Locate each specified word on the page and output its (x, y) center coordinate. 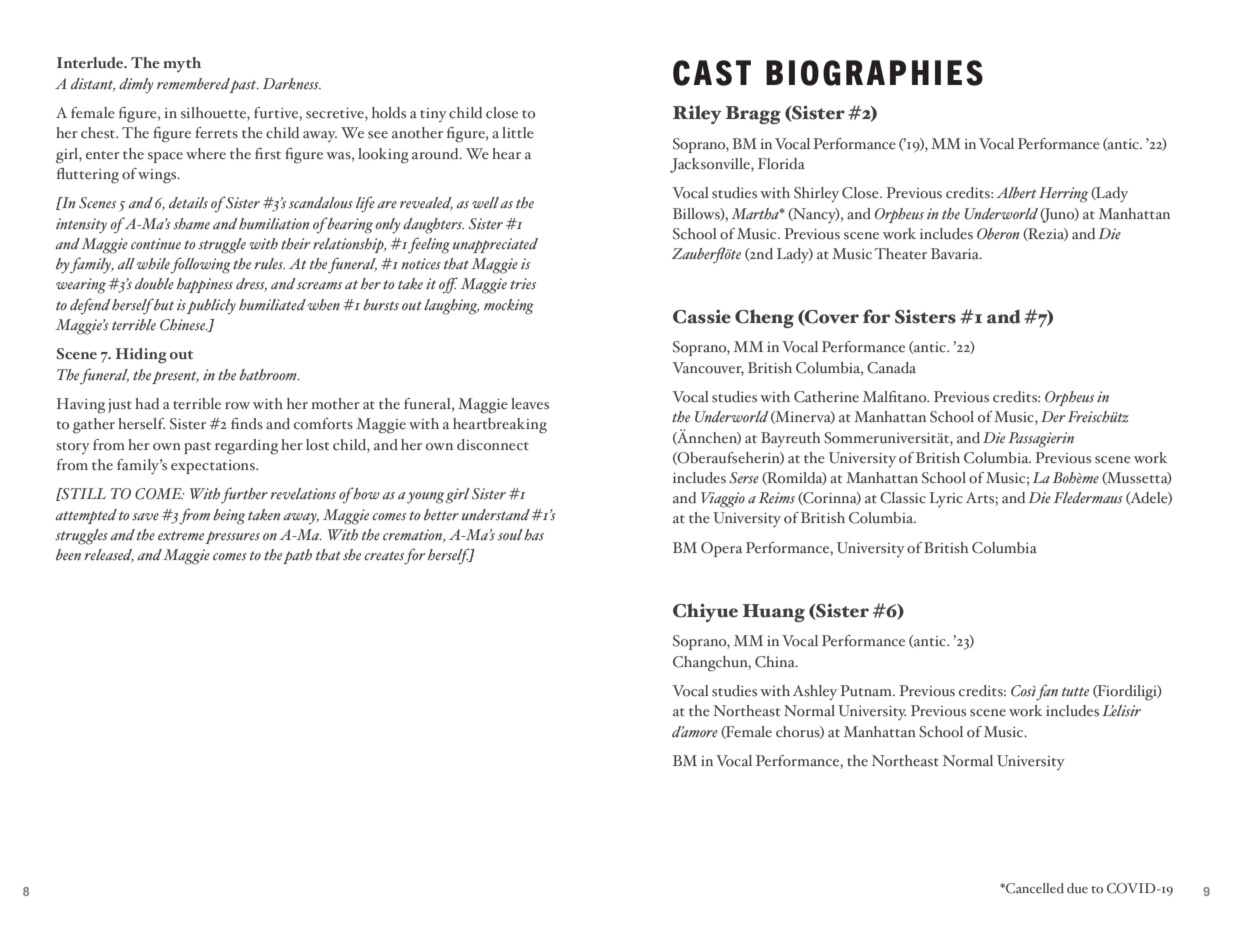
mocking (509, 307)
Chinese (184, 325)
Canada (891, 368)
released (109, 556)
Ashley (815, 693)
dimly (136, 86)
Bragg (753, 115)
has (534, 535)
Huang (774, 613)
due (1077, 888)
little (518, 133)
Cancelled (1034, 888)
